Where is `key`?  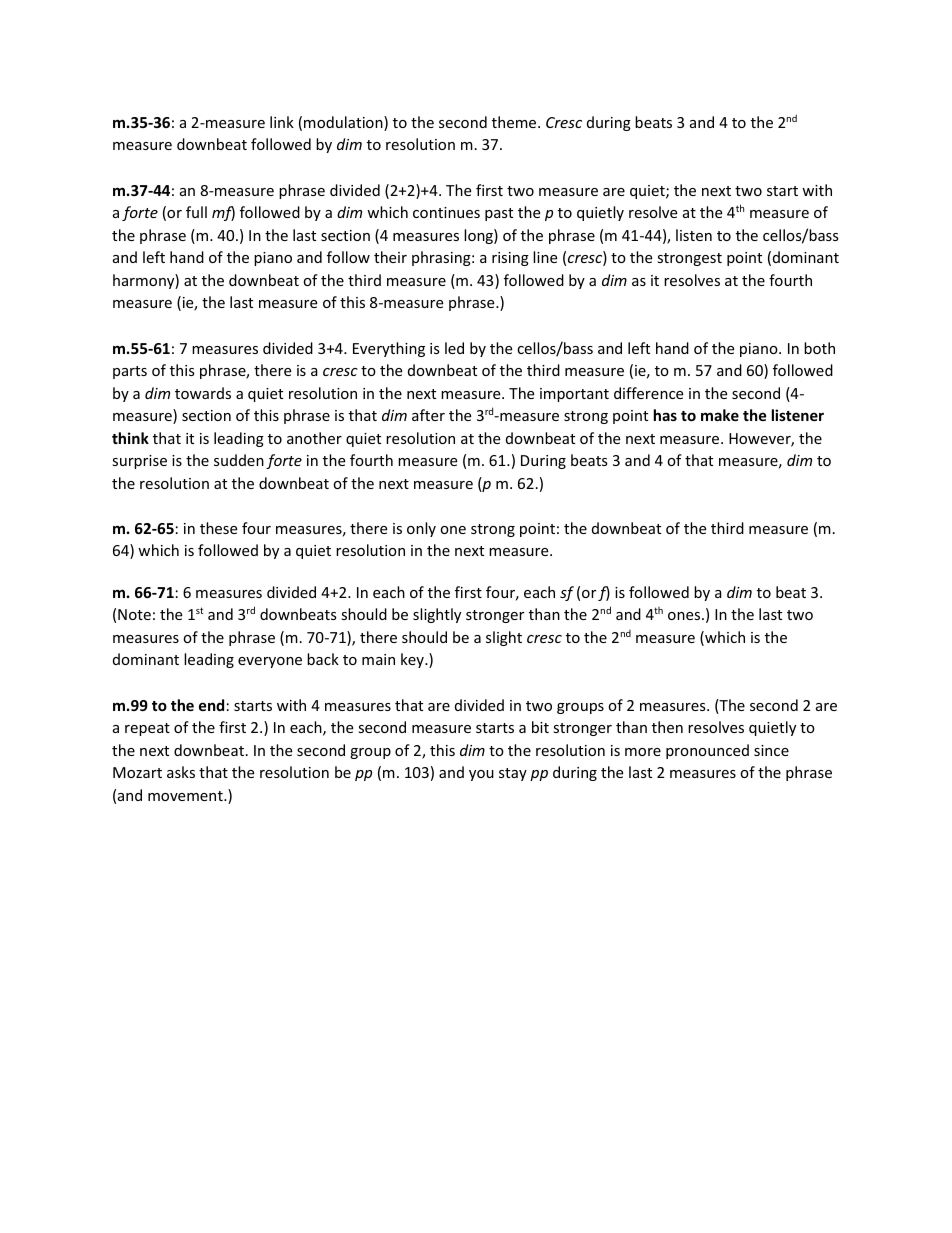 key is located at coordinates (413, 660).
